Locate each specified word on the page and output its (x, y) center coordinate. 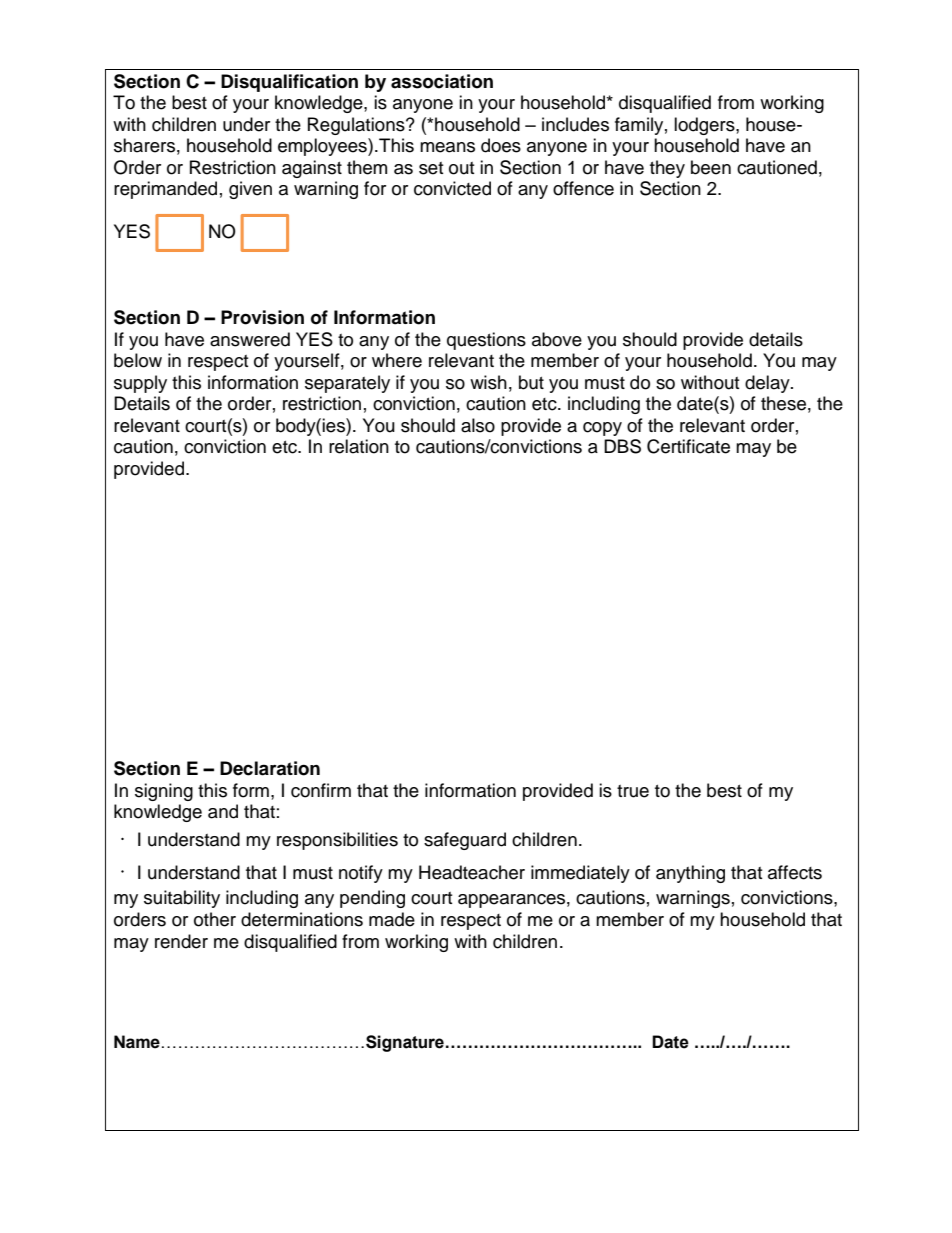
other (215, 919)
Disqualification (289, 83)
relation (359, 446)
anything (690, 874)
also (478, 425)
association (442, 81)
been (711, 167)
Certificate (688, 446)
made (392, 919)
